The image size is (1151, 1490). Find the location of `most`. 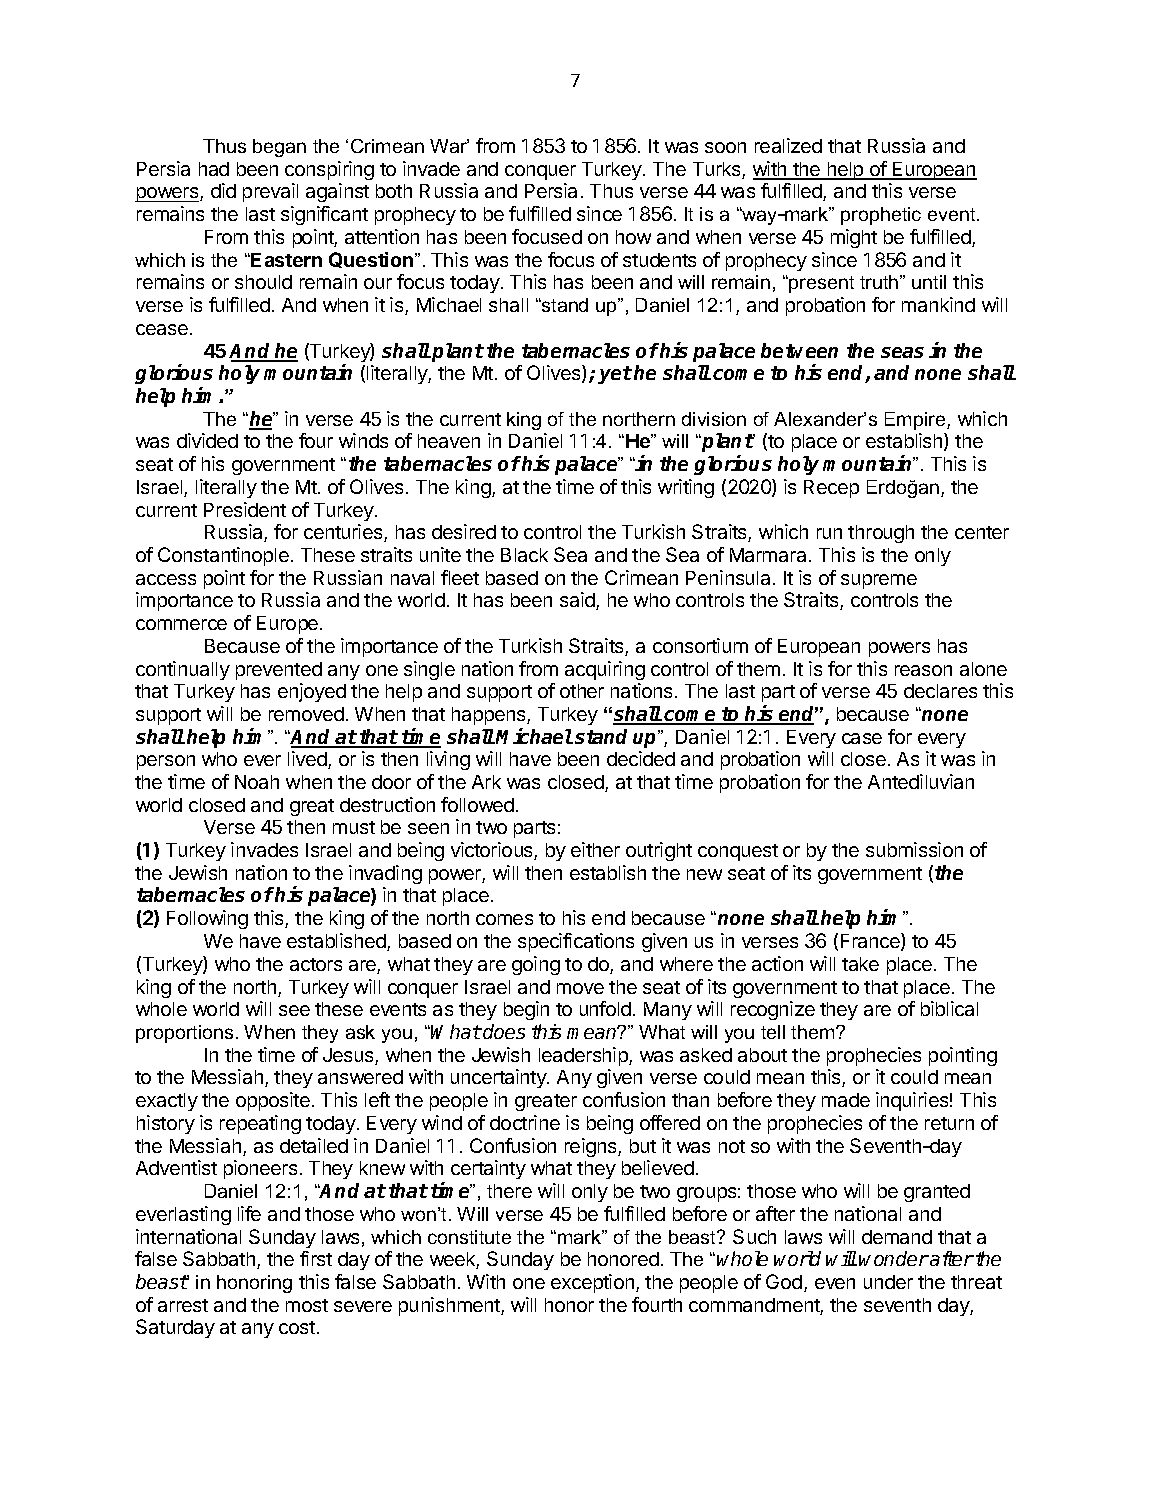

most is located at coordinates (307, 1305).
